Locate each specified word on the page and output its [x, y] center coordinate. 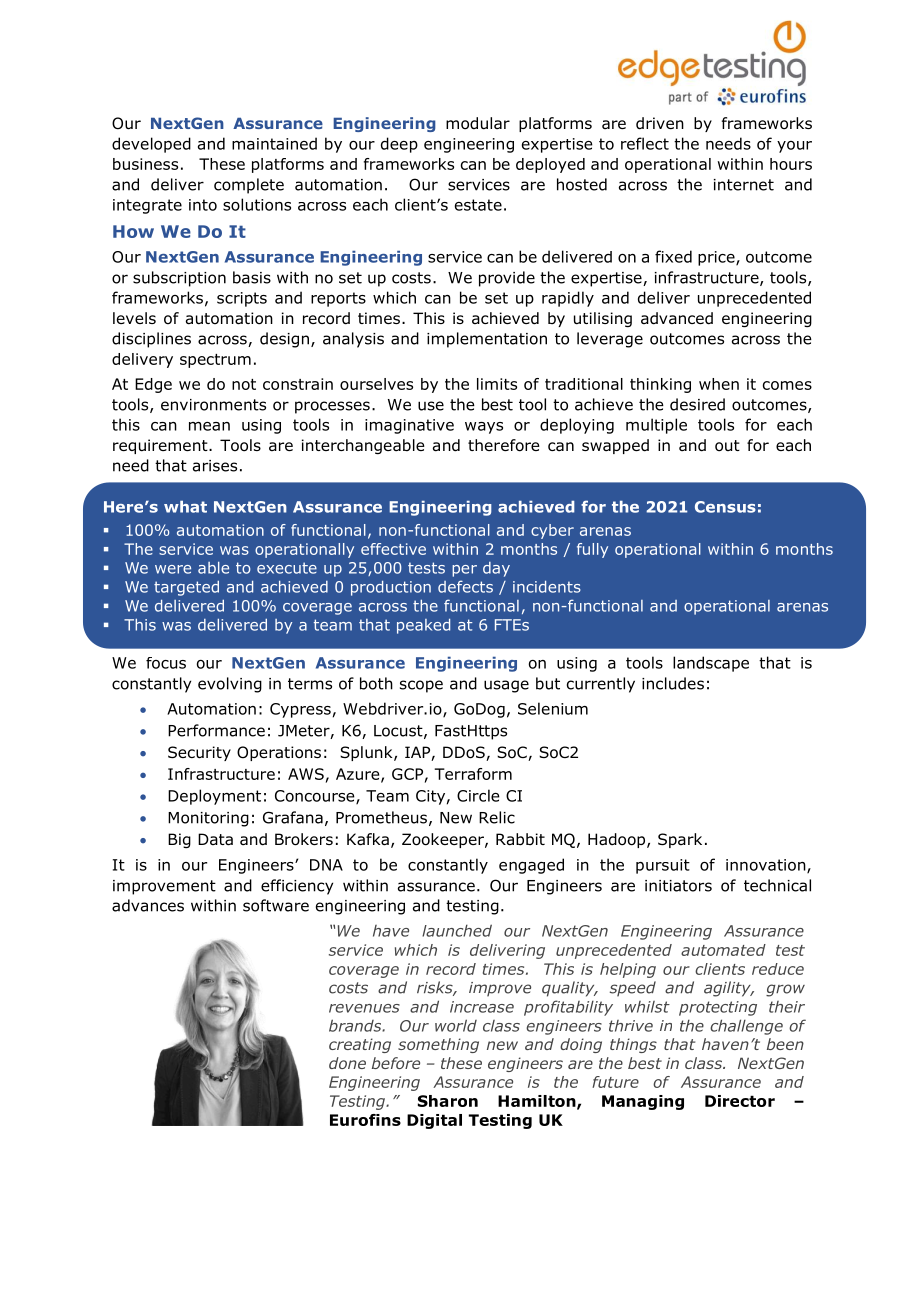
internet [744, 185]
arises [215, 466]
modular [478, 123]
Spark [680, 840]
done [347, 1063]
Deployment [214, 797]
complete [249, 186]
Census [725, 507]
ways [484, 428]
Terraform [473, 774]
